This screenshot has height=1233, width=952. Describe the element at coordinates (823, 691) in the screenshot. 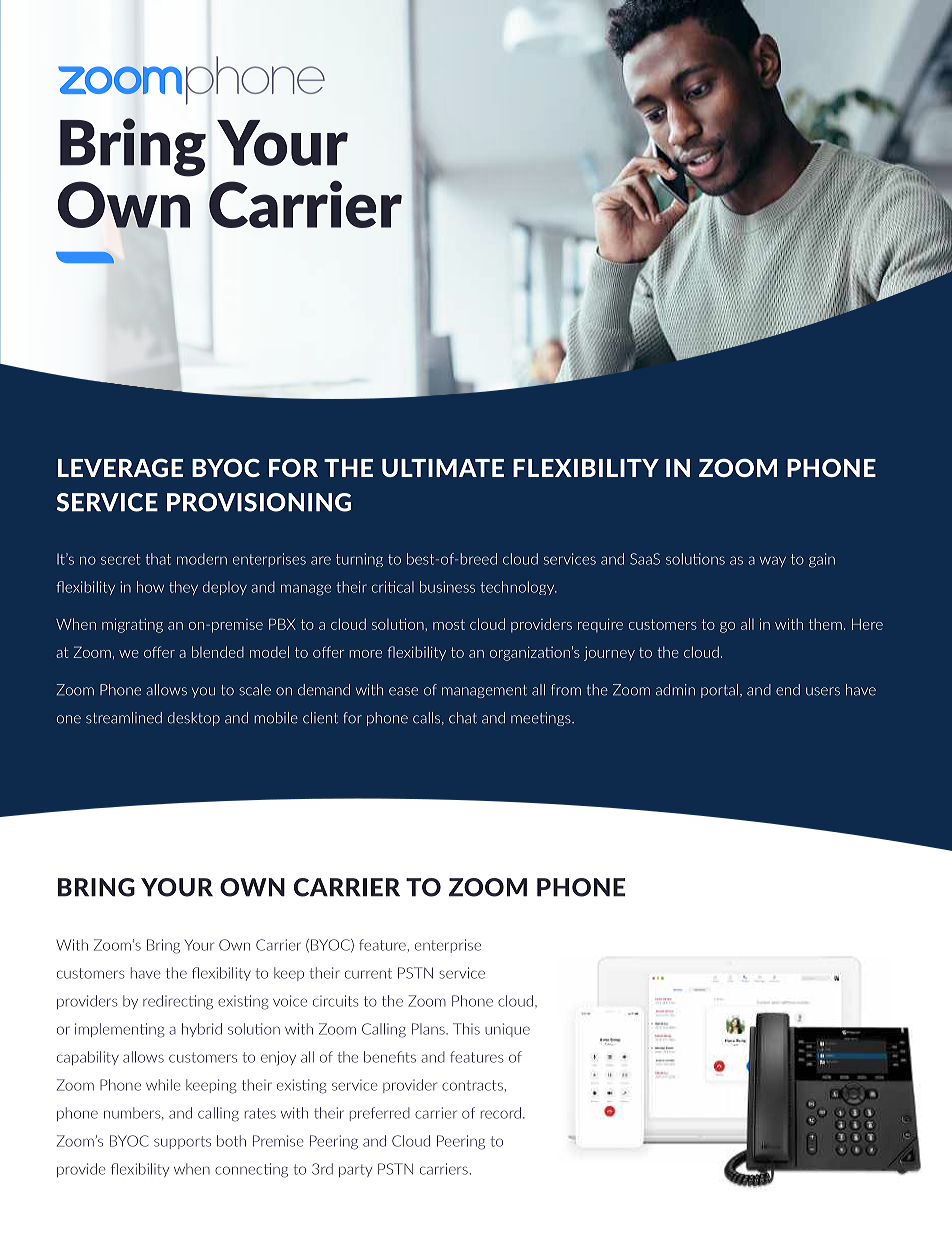

I see `users` at that location.
